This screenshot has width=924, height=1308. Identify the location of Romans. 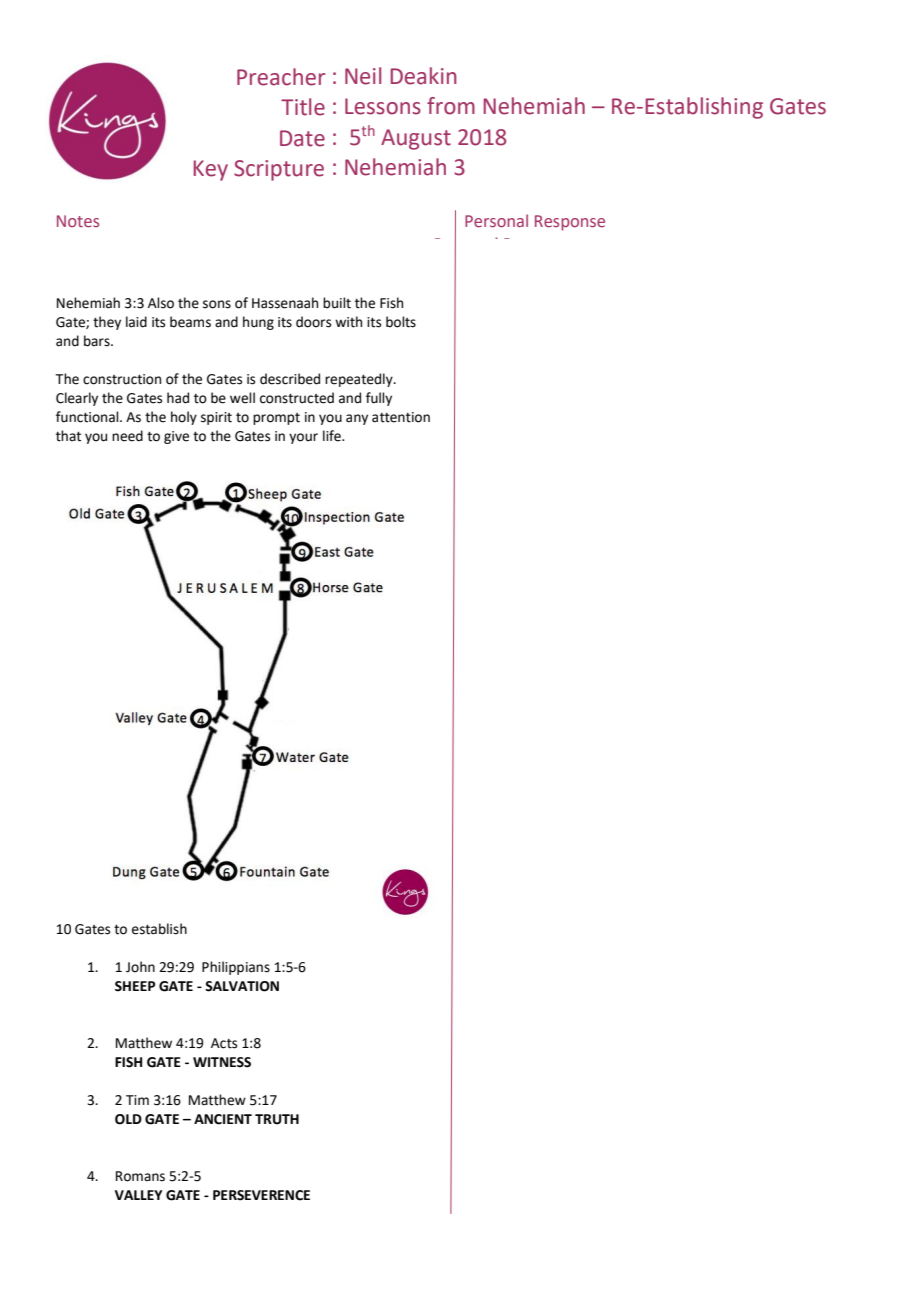
(140, 1176).
